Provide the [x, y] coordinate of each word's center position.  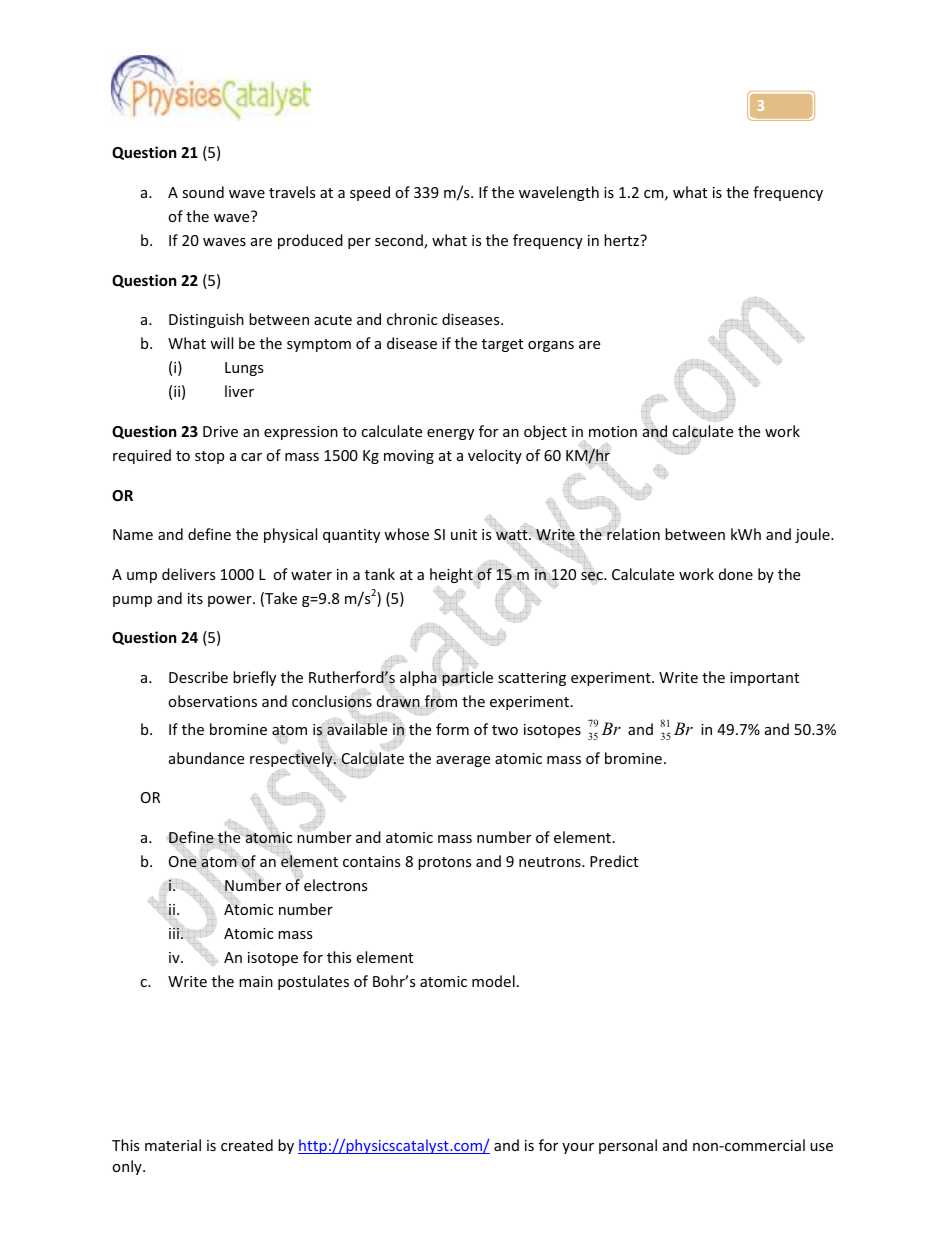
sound [203, 192]
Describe [198, 677]
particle [467, 677]
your [578, 1148]
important [764, 679]
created [247, 1145]
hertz [622, 240]
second [400, 241]
